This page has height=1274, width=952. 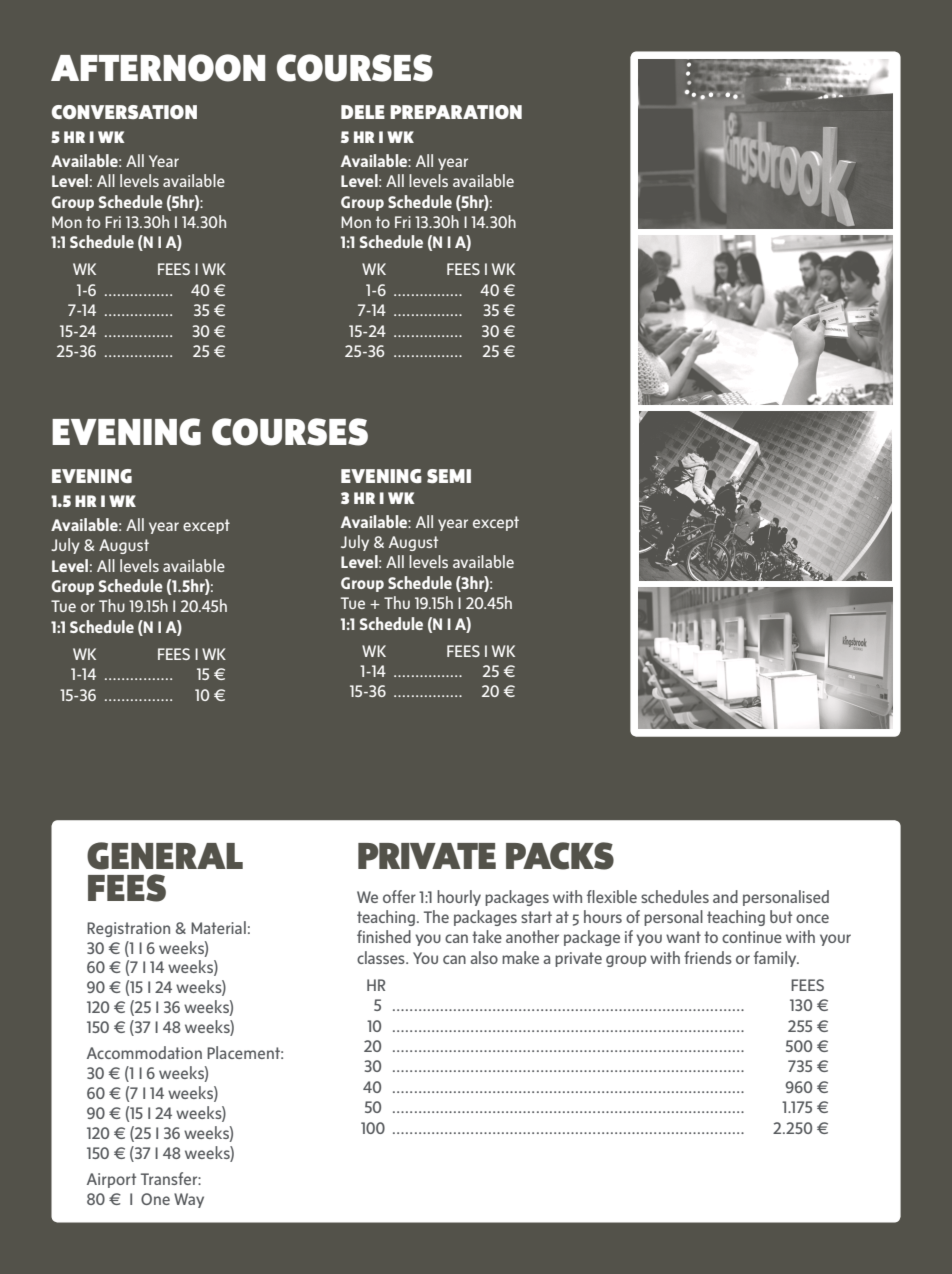 I want to click on PACKS, so click(x=560, y=856).
